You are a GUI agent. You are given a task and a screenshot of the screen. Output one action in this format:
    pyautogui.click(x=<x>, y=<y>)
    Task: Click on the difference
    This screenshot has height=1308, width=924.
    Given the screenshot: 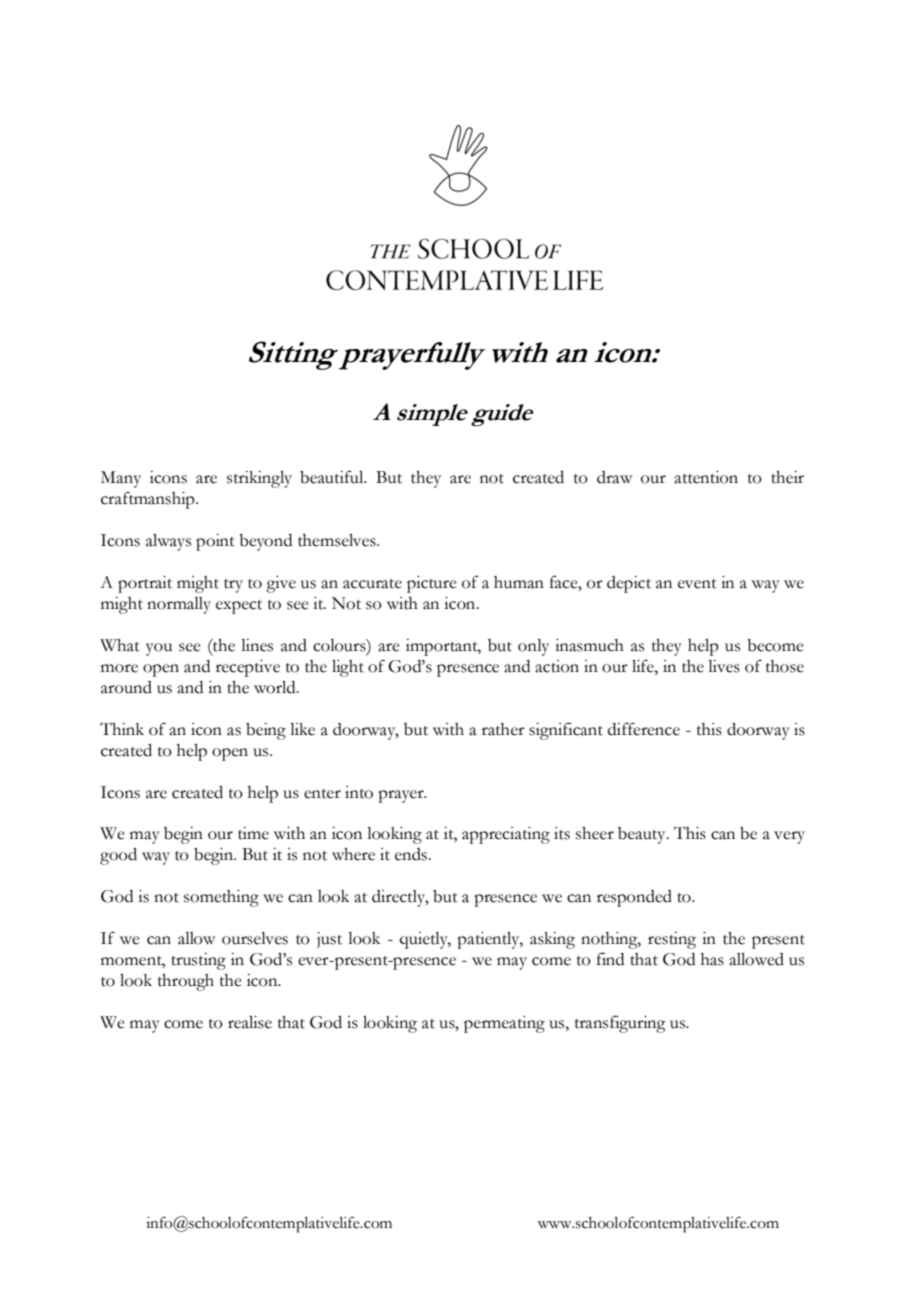 What is the action you would take?
    pyautogui.click(x=644, y=729)
